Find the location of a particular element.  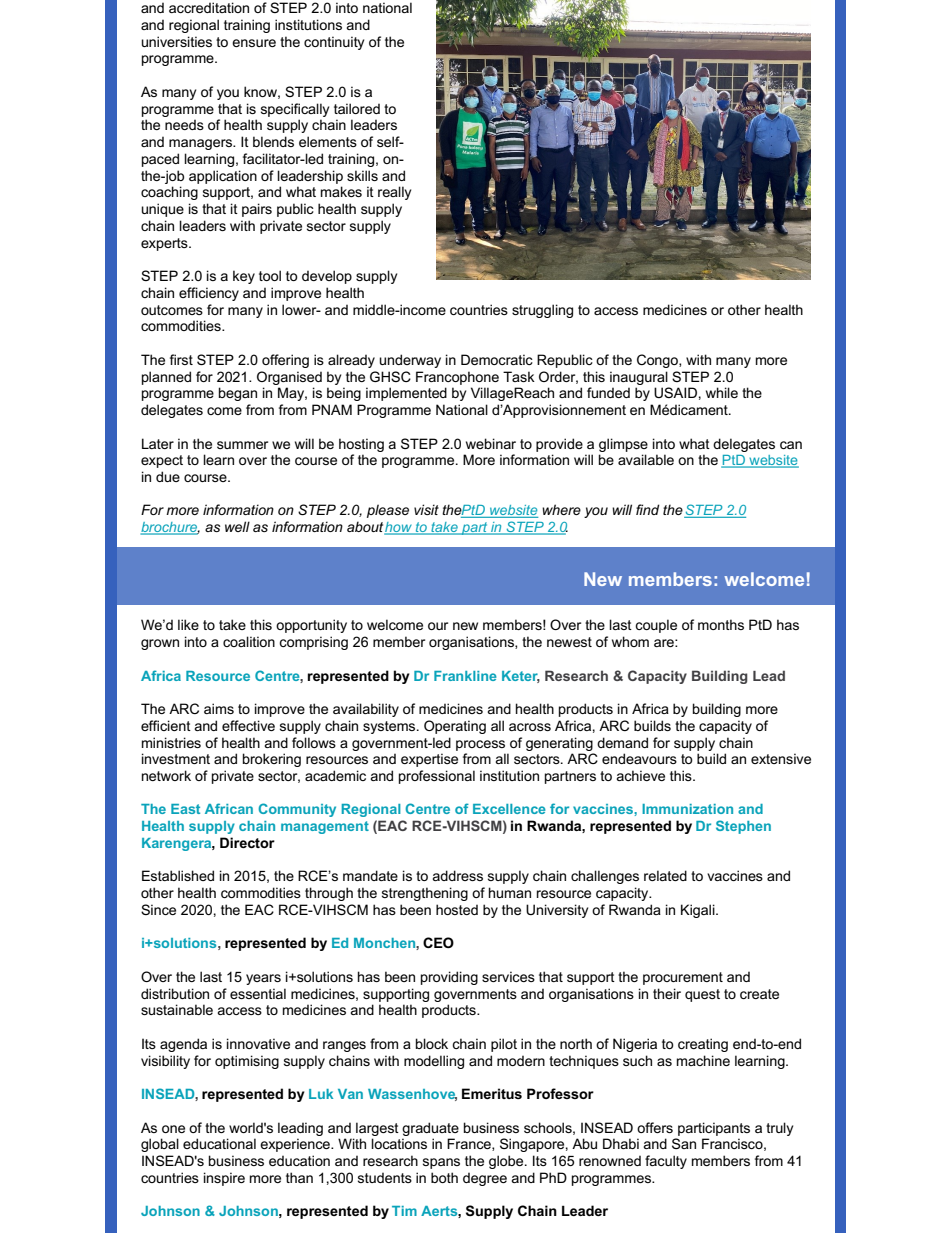

how is located at coordinates (399, 528).
